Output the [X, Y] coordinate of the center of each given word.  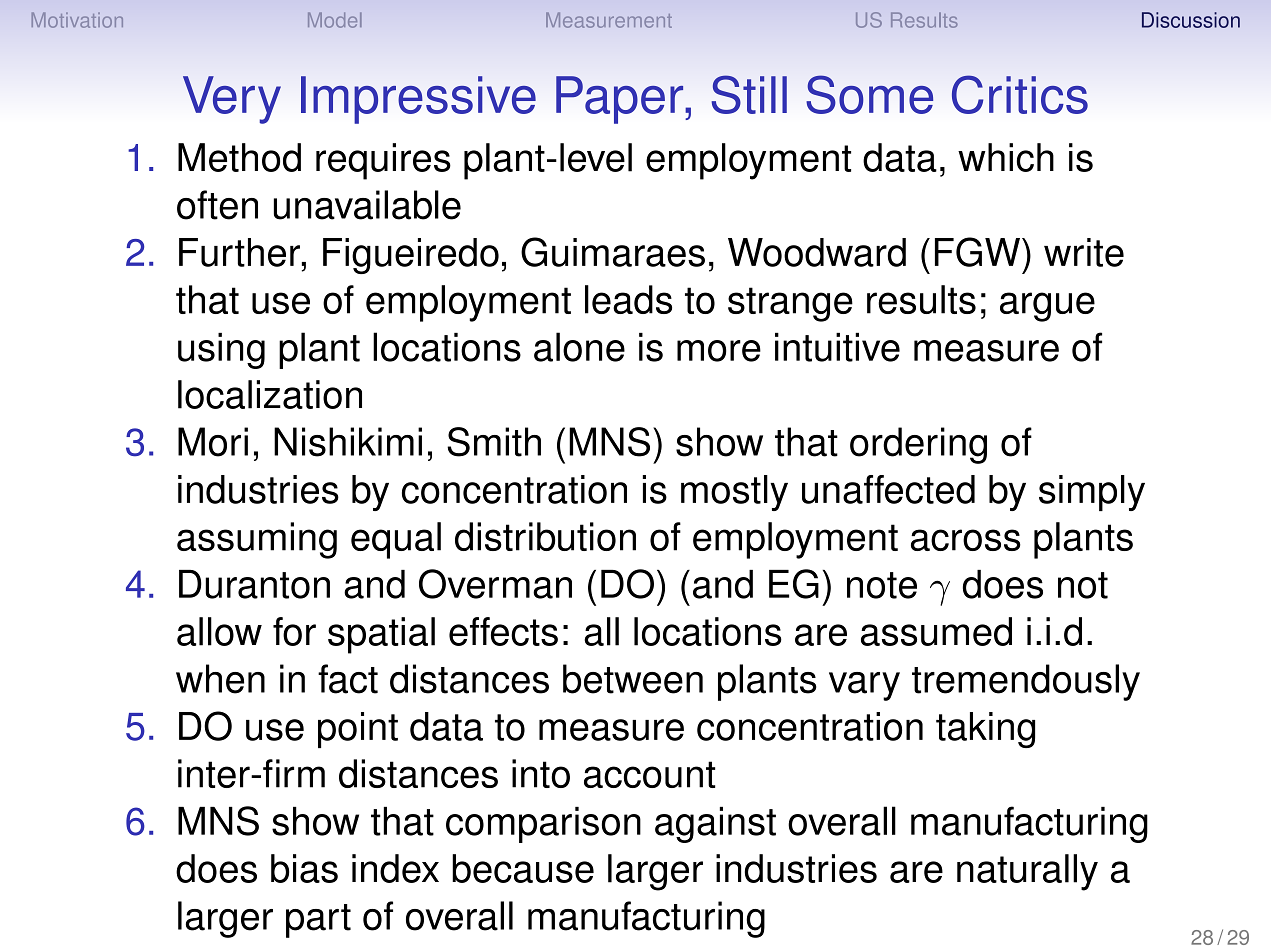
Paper [621, 100]
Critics [1020, 94]
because [523, 868]
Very [232, 100]
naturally [1027, 872]
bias [304, 868]
